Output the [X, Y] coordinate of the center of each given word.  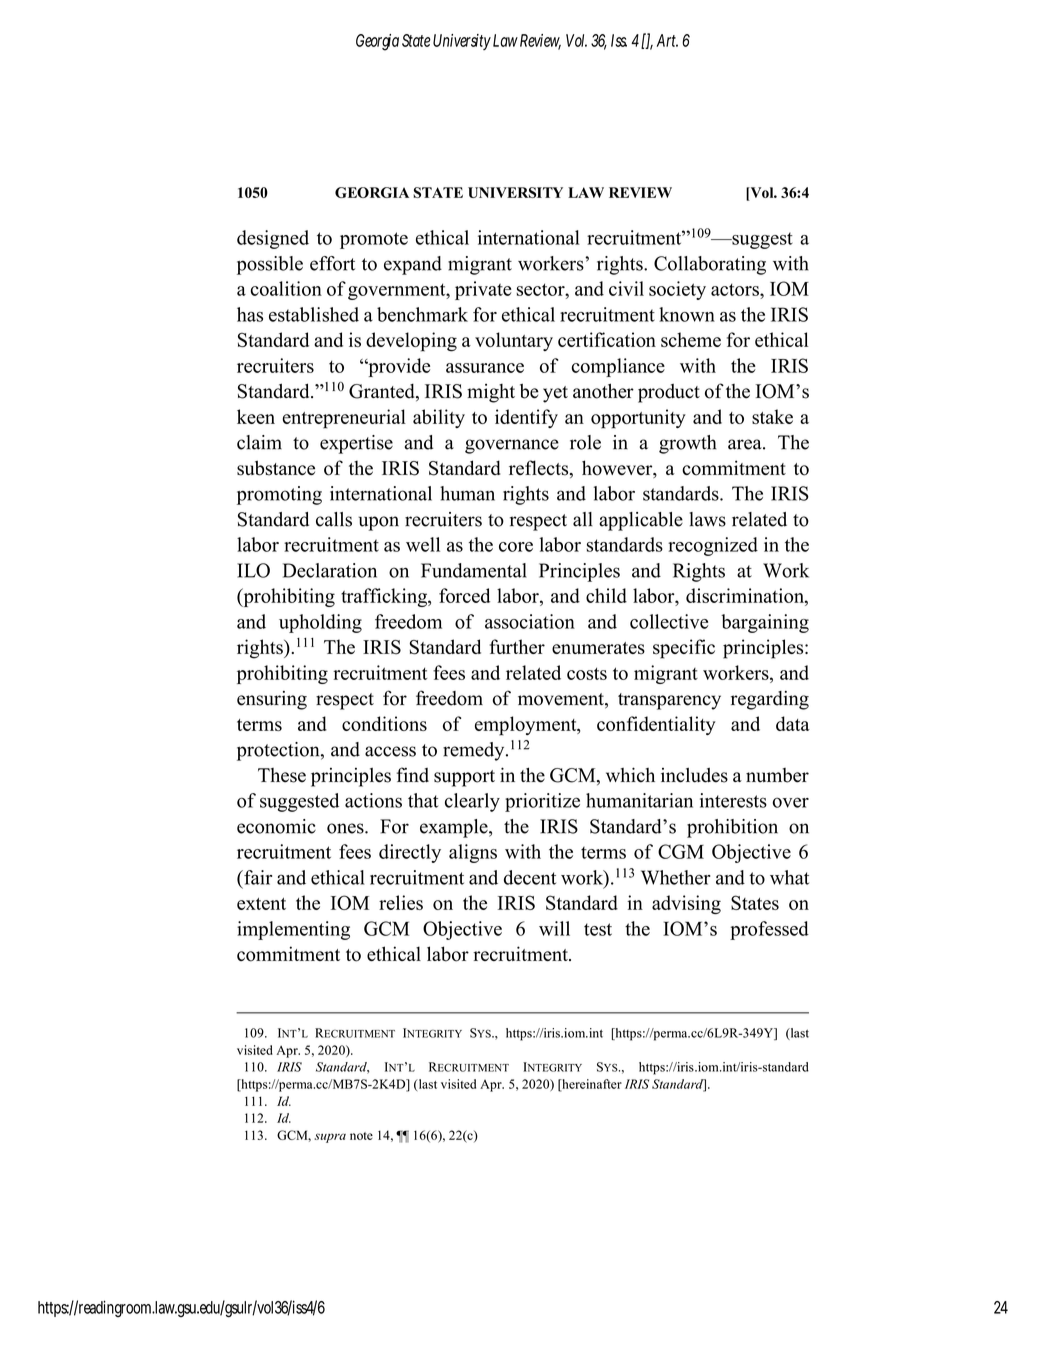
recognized [713, 546]
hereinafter [591, 1085]
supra [330, 1138]
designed [273, 239]
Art [667, 40]
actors [736, 289]
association [530, 621]
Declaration [330, 570]
